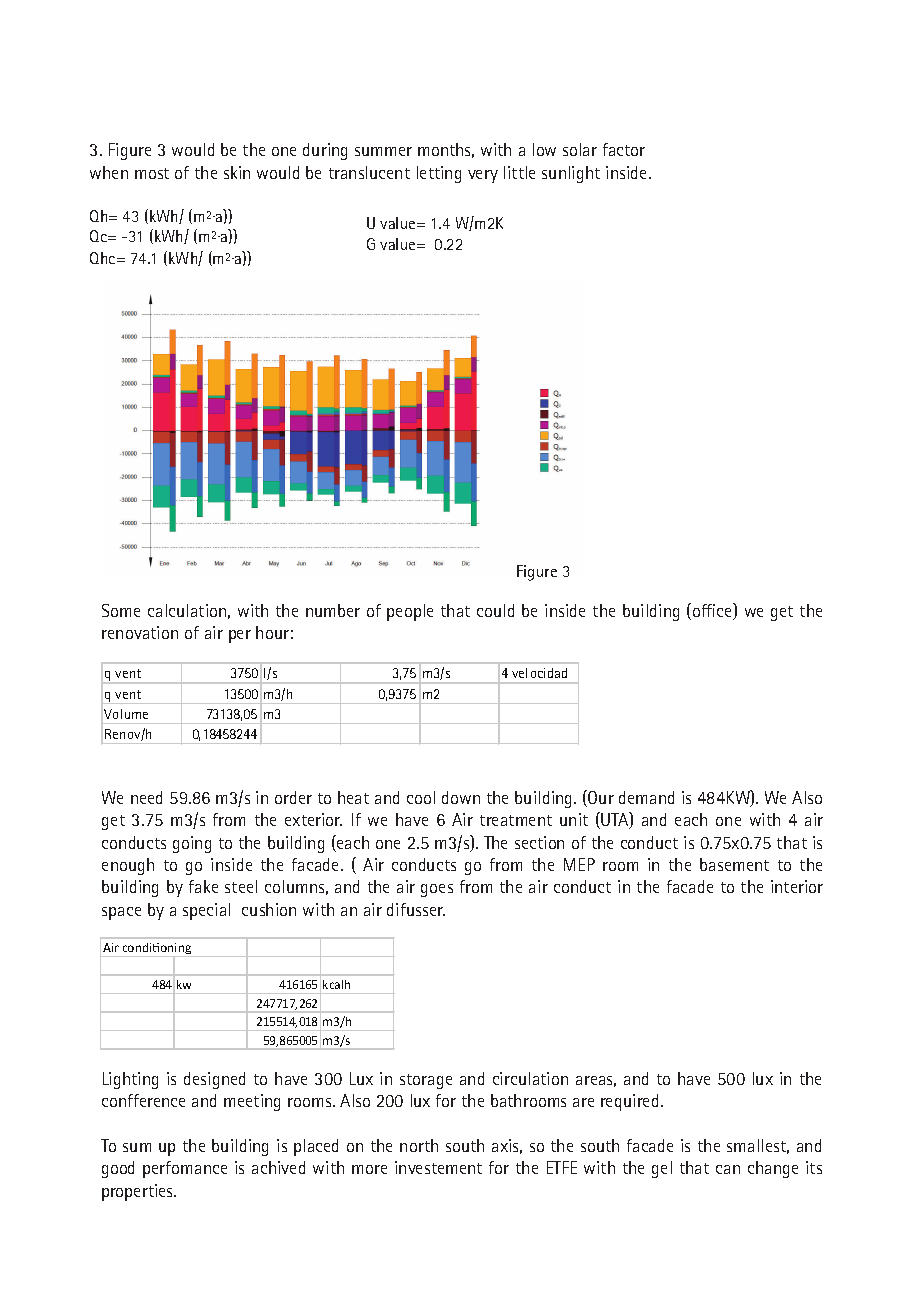 This screenshot has width=924, height=1308. I want to click on sunlight, so click(571, 174).
